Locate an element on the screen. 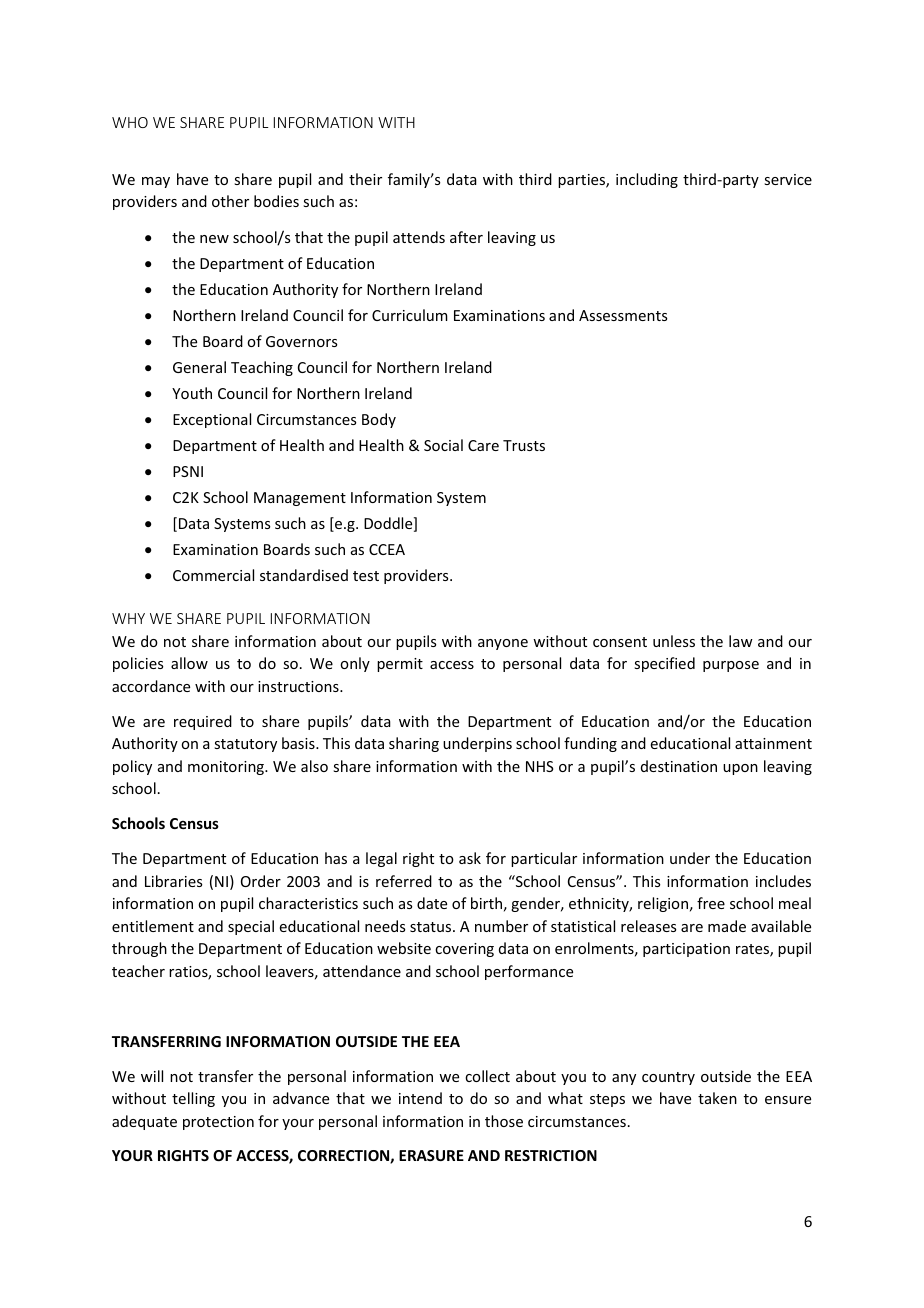  allow is located at coordinates (189, 663).
